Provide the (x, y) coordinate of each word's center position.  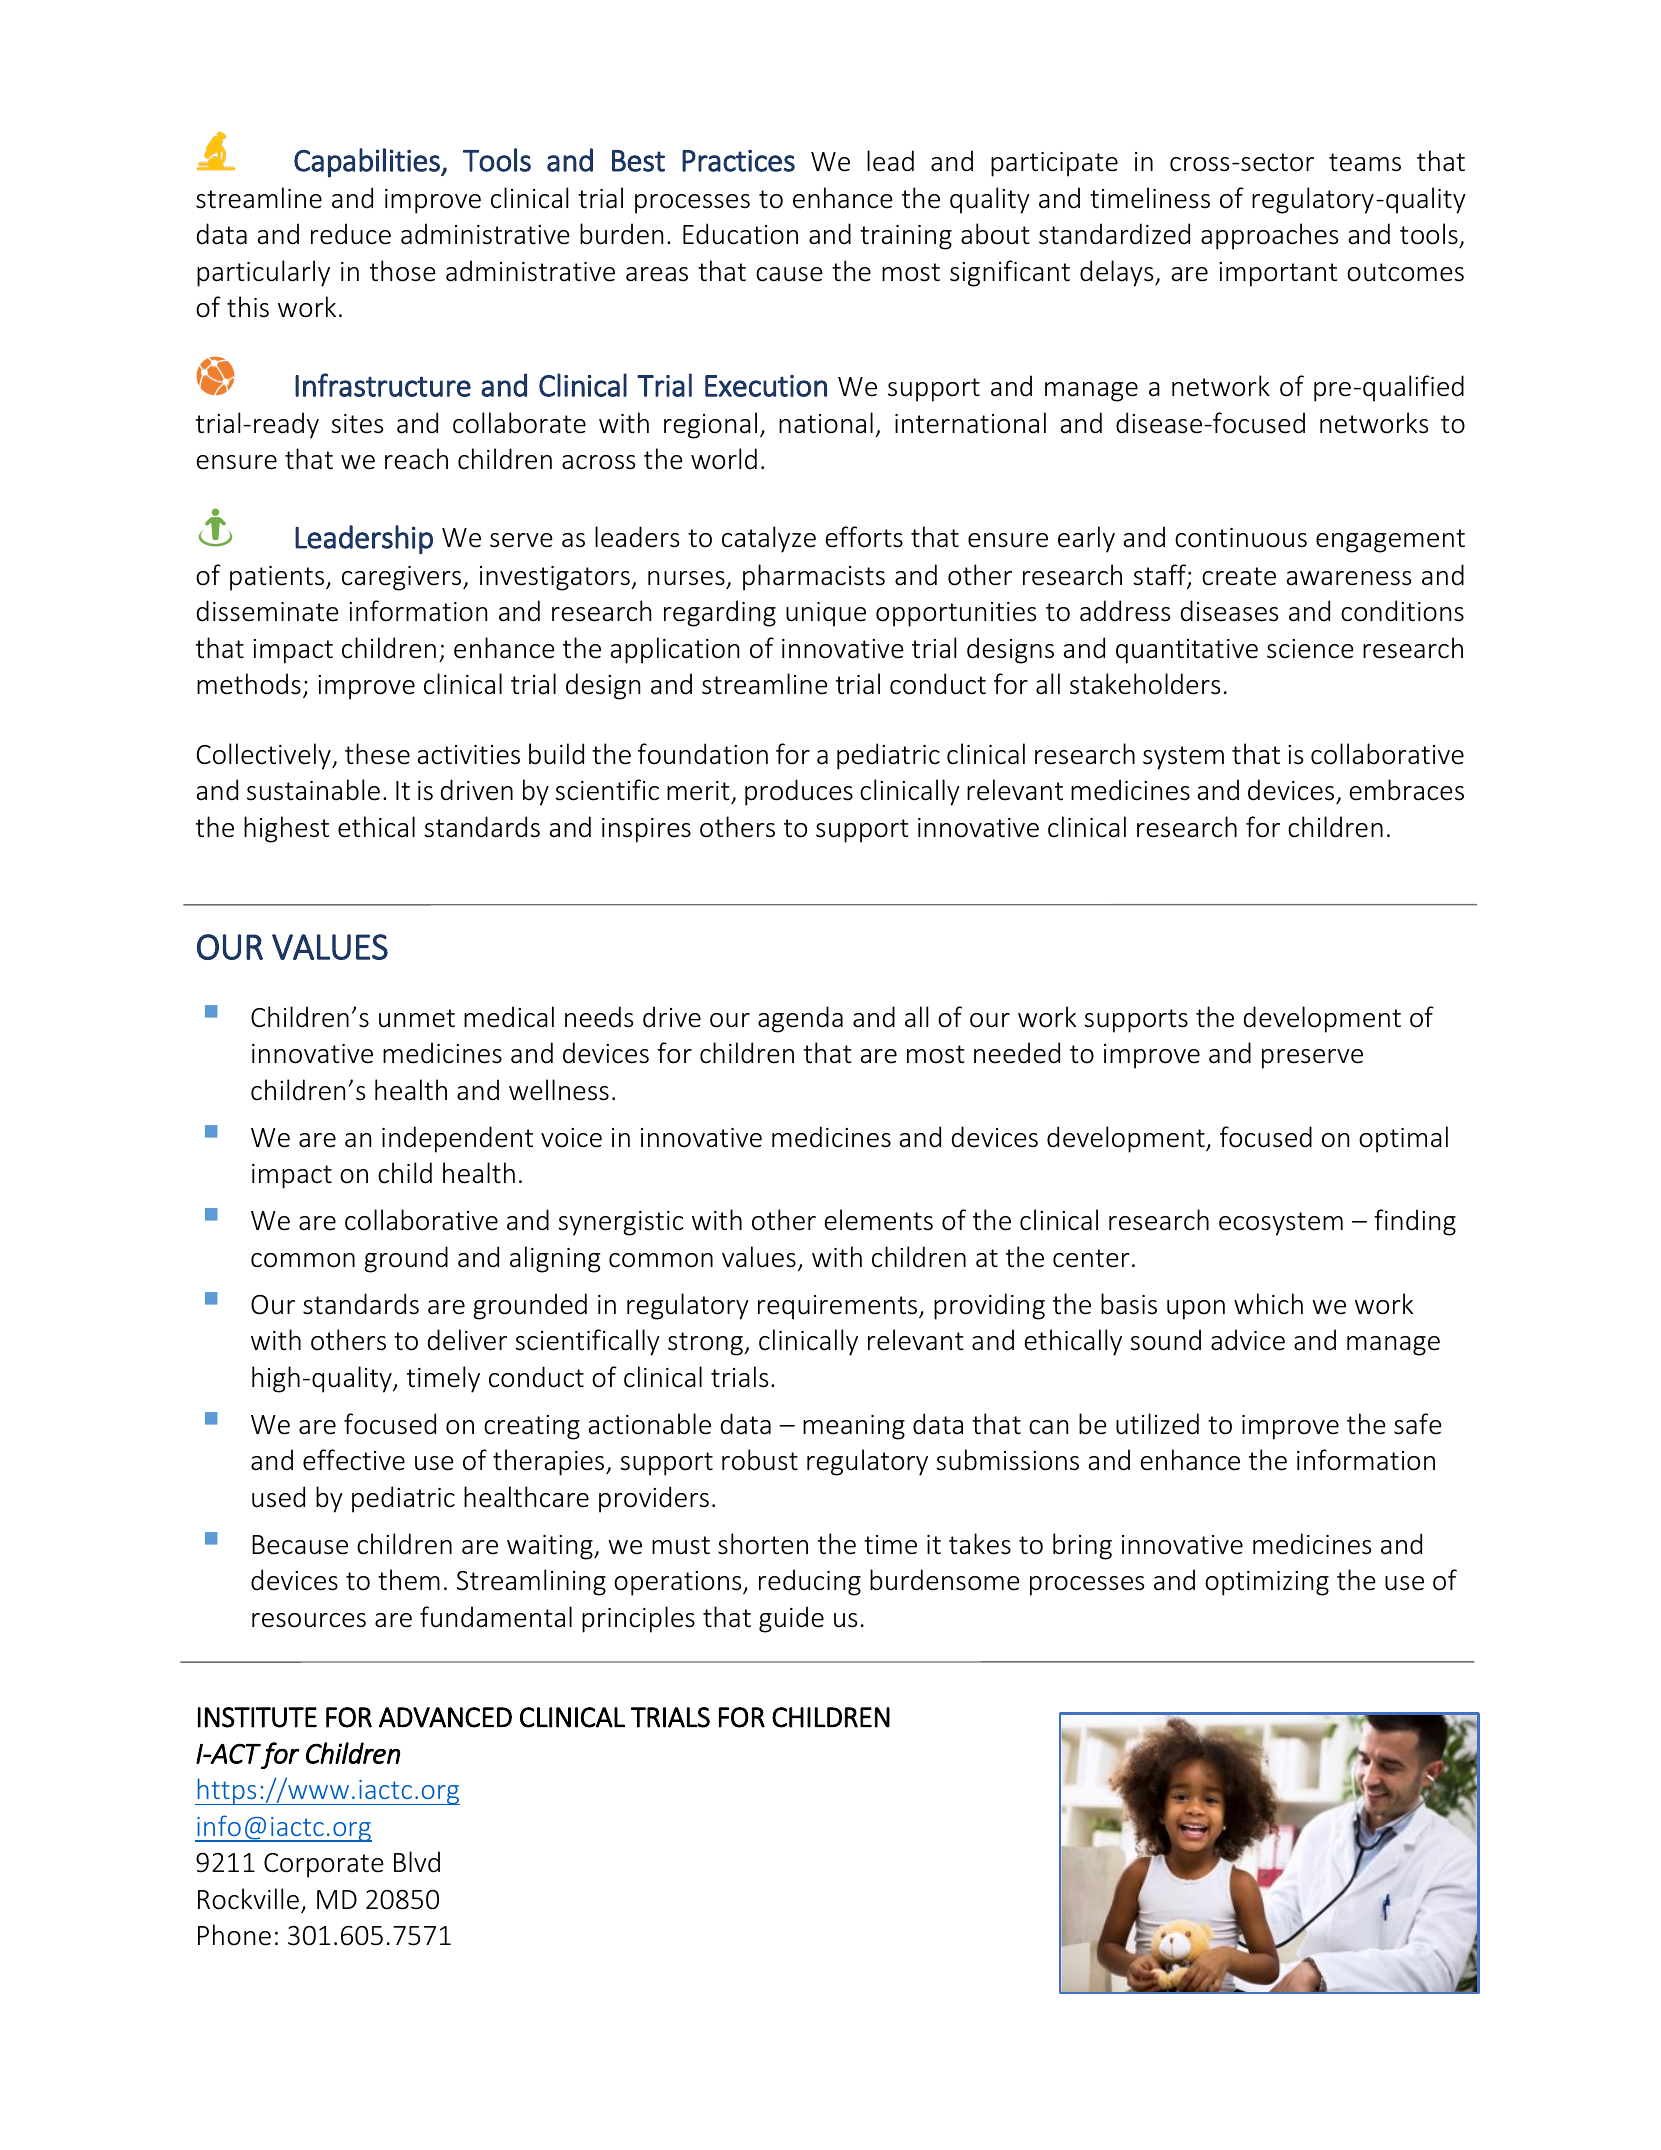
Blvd (417, 1862)
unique (826, 614)
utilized (1157, 1424)
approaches (1269, 236)
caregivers (403, 578)
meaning (854, 1427)
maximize (1249, 1662)
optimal (1403, 1139)
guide (791, 1619)
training (906, 237)
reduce (351, 234)
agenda (800, 1019)
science (1310, 649)
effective (354, 1460)
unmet (417, 1018)
